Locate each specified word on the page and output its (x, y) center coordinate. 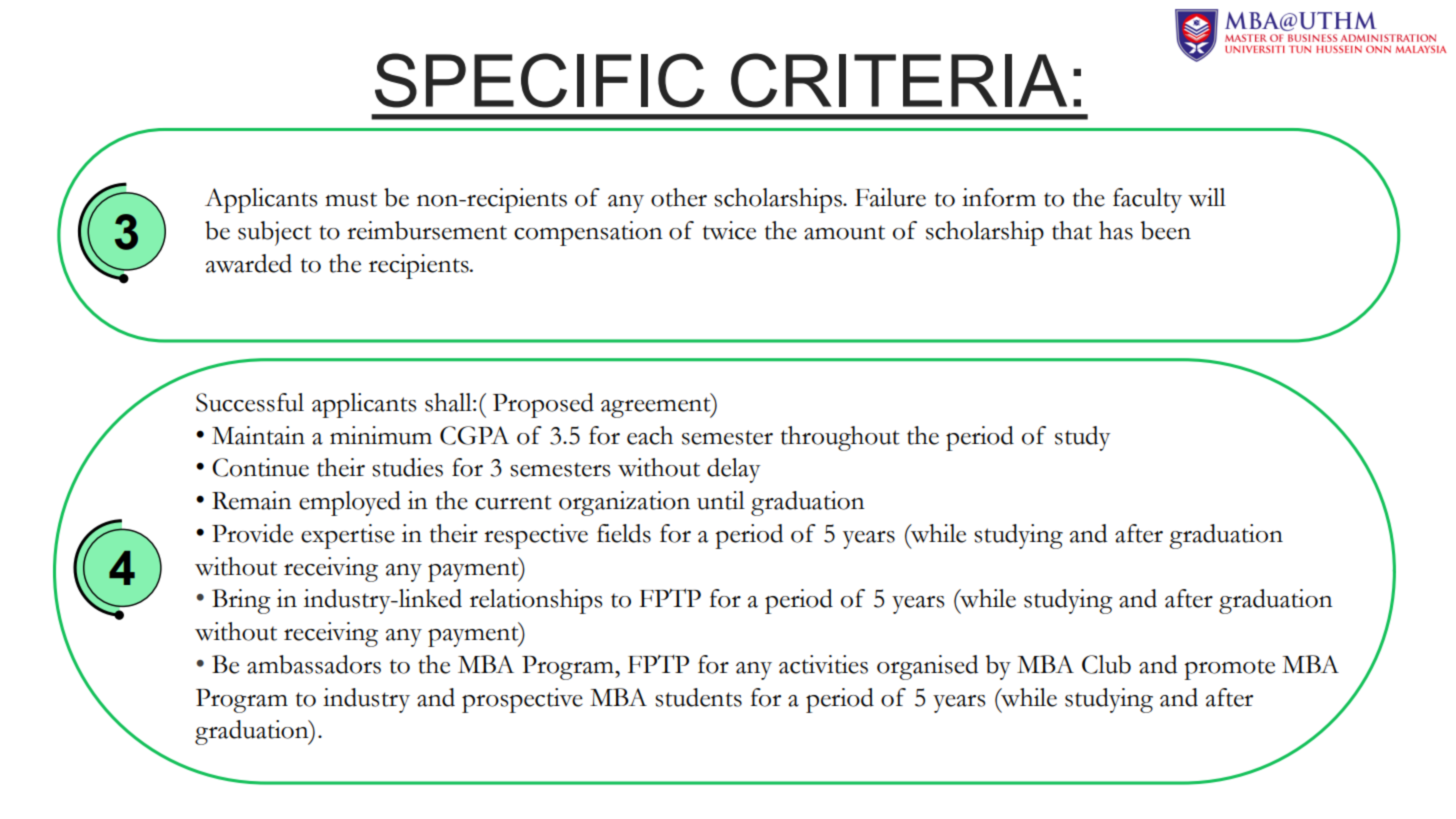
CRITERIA (899, 80)
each (650, 435)
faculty (1147, 200)
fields (624, 533)
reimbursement (427, 230)
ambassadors (314, 664)
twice (729, 230)
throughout (840, 438)
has (1116, 230)
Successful (250, 402)
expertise (348, 536)
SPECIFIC (540, 80)
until (721, 500)
